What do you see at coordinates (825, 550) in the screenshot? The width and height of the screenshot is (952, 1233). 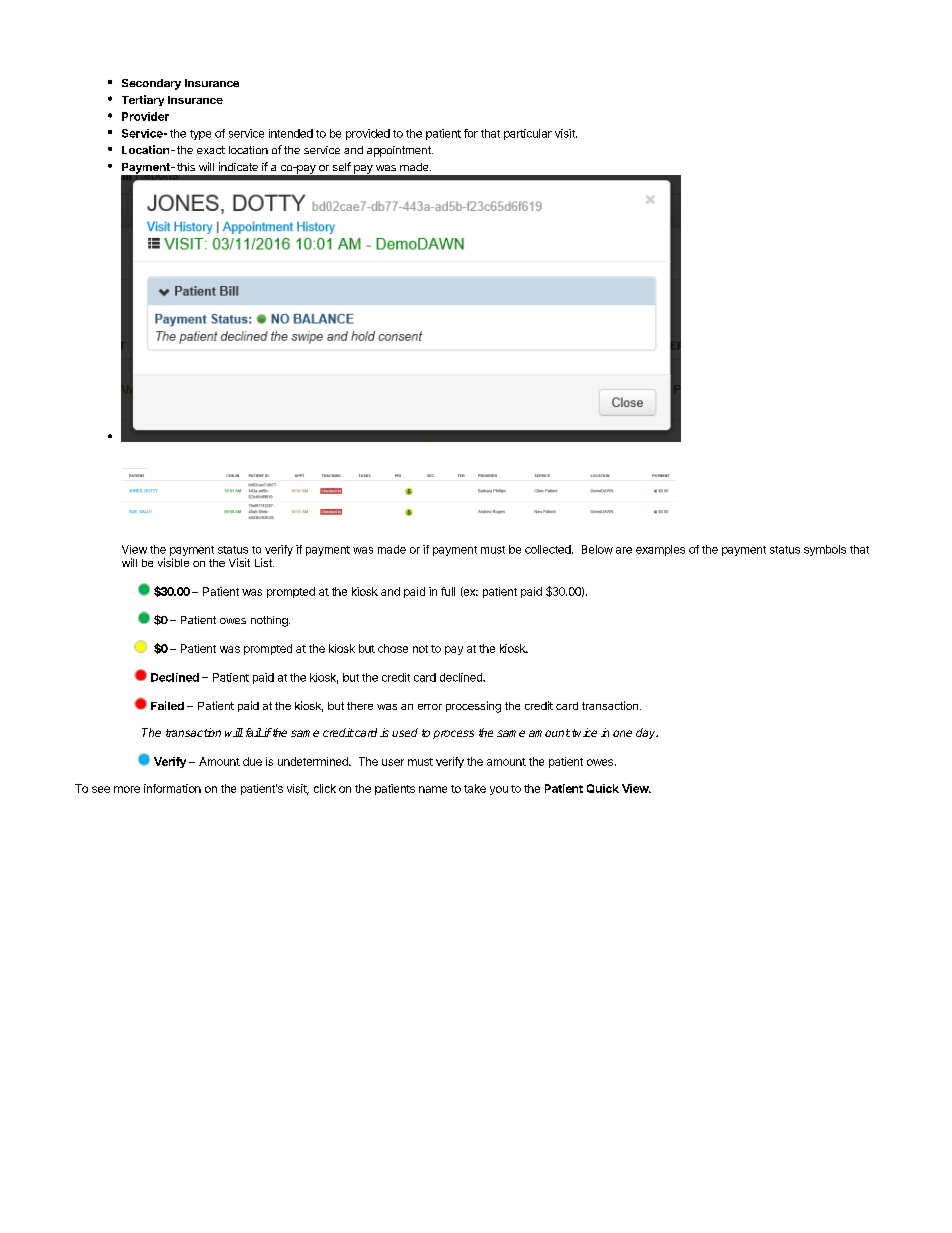 I see `symbols` at bounding box center [825, 550].
